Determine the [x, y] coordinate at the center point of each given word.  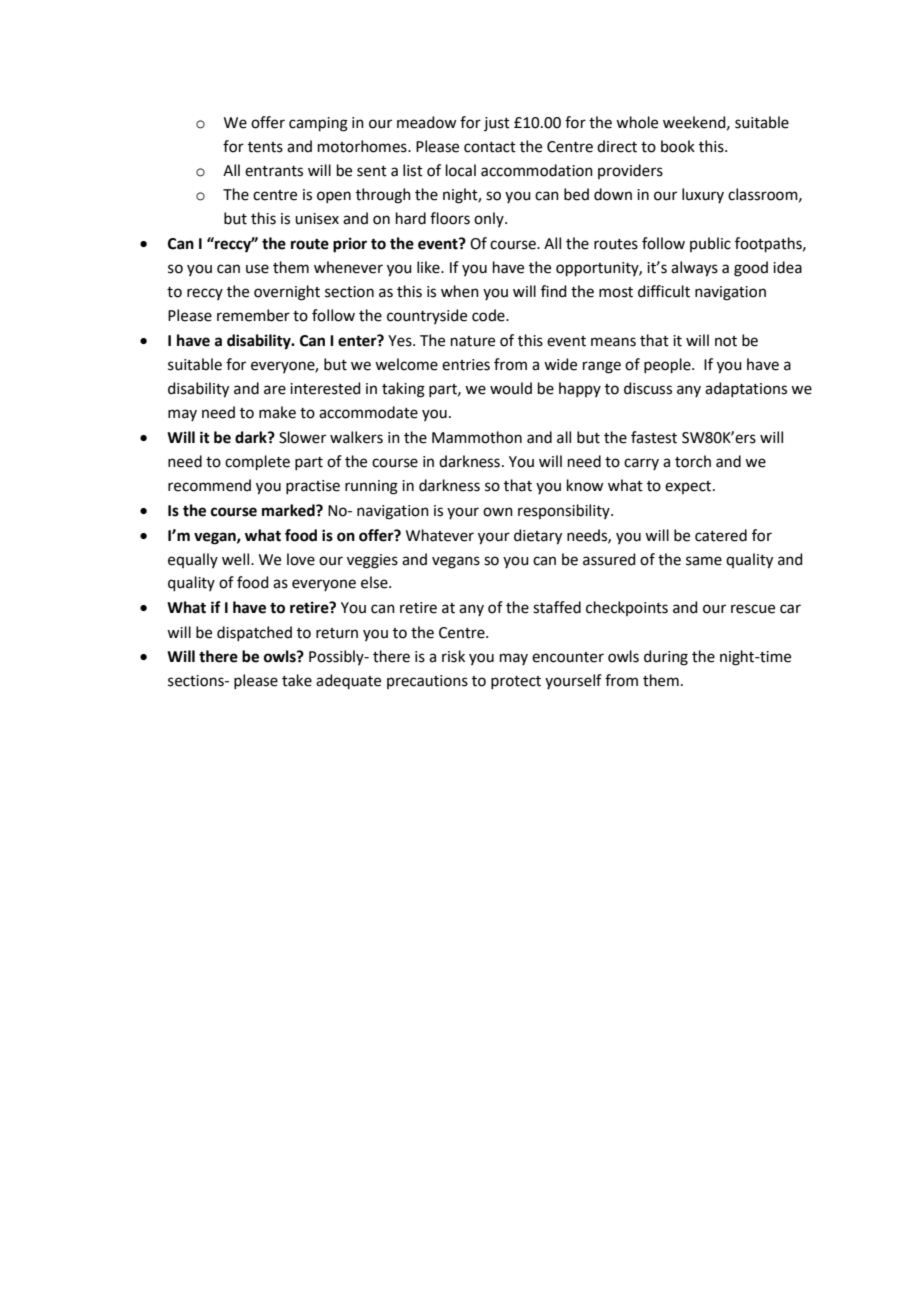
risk [453, 656]
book [678, 146]
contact [490, 147]
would [511, 388]
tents [265, 147]
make [277, 412]
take [297, 680]
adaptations [746, 389]
